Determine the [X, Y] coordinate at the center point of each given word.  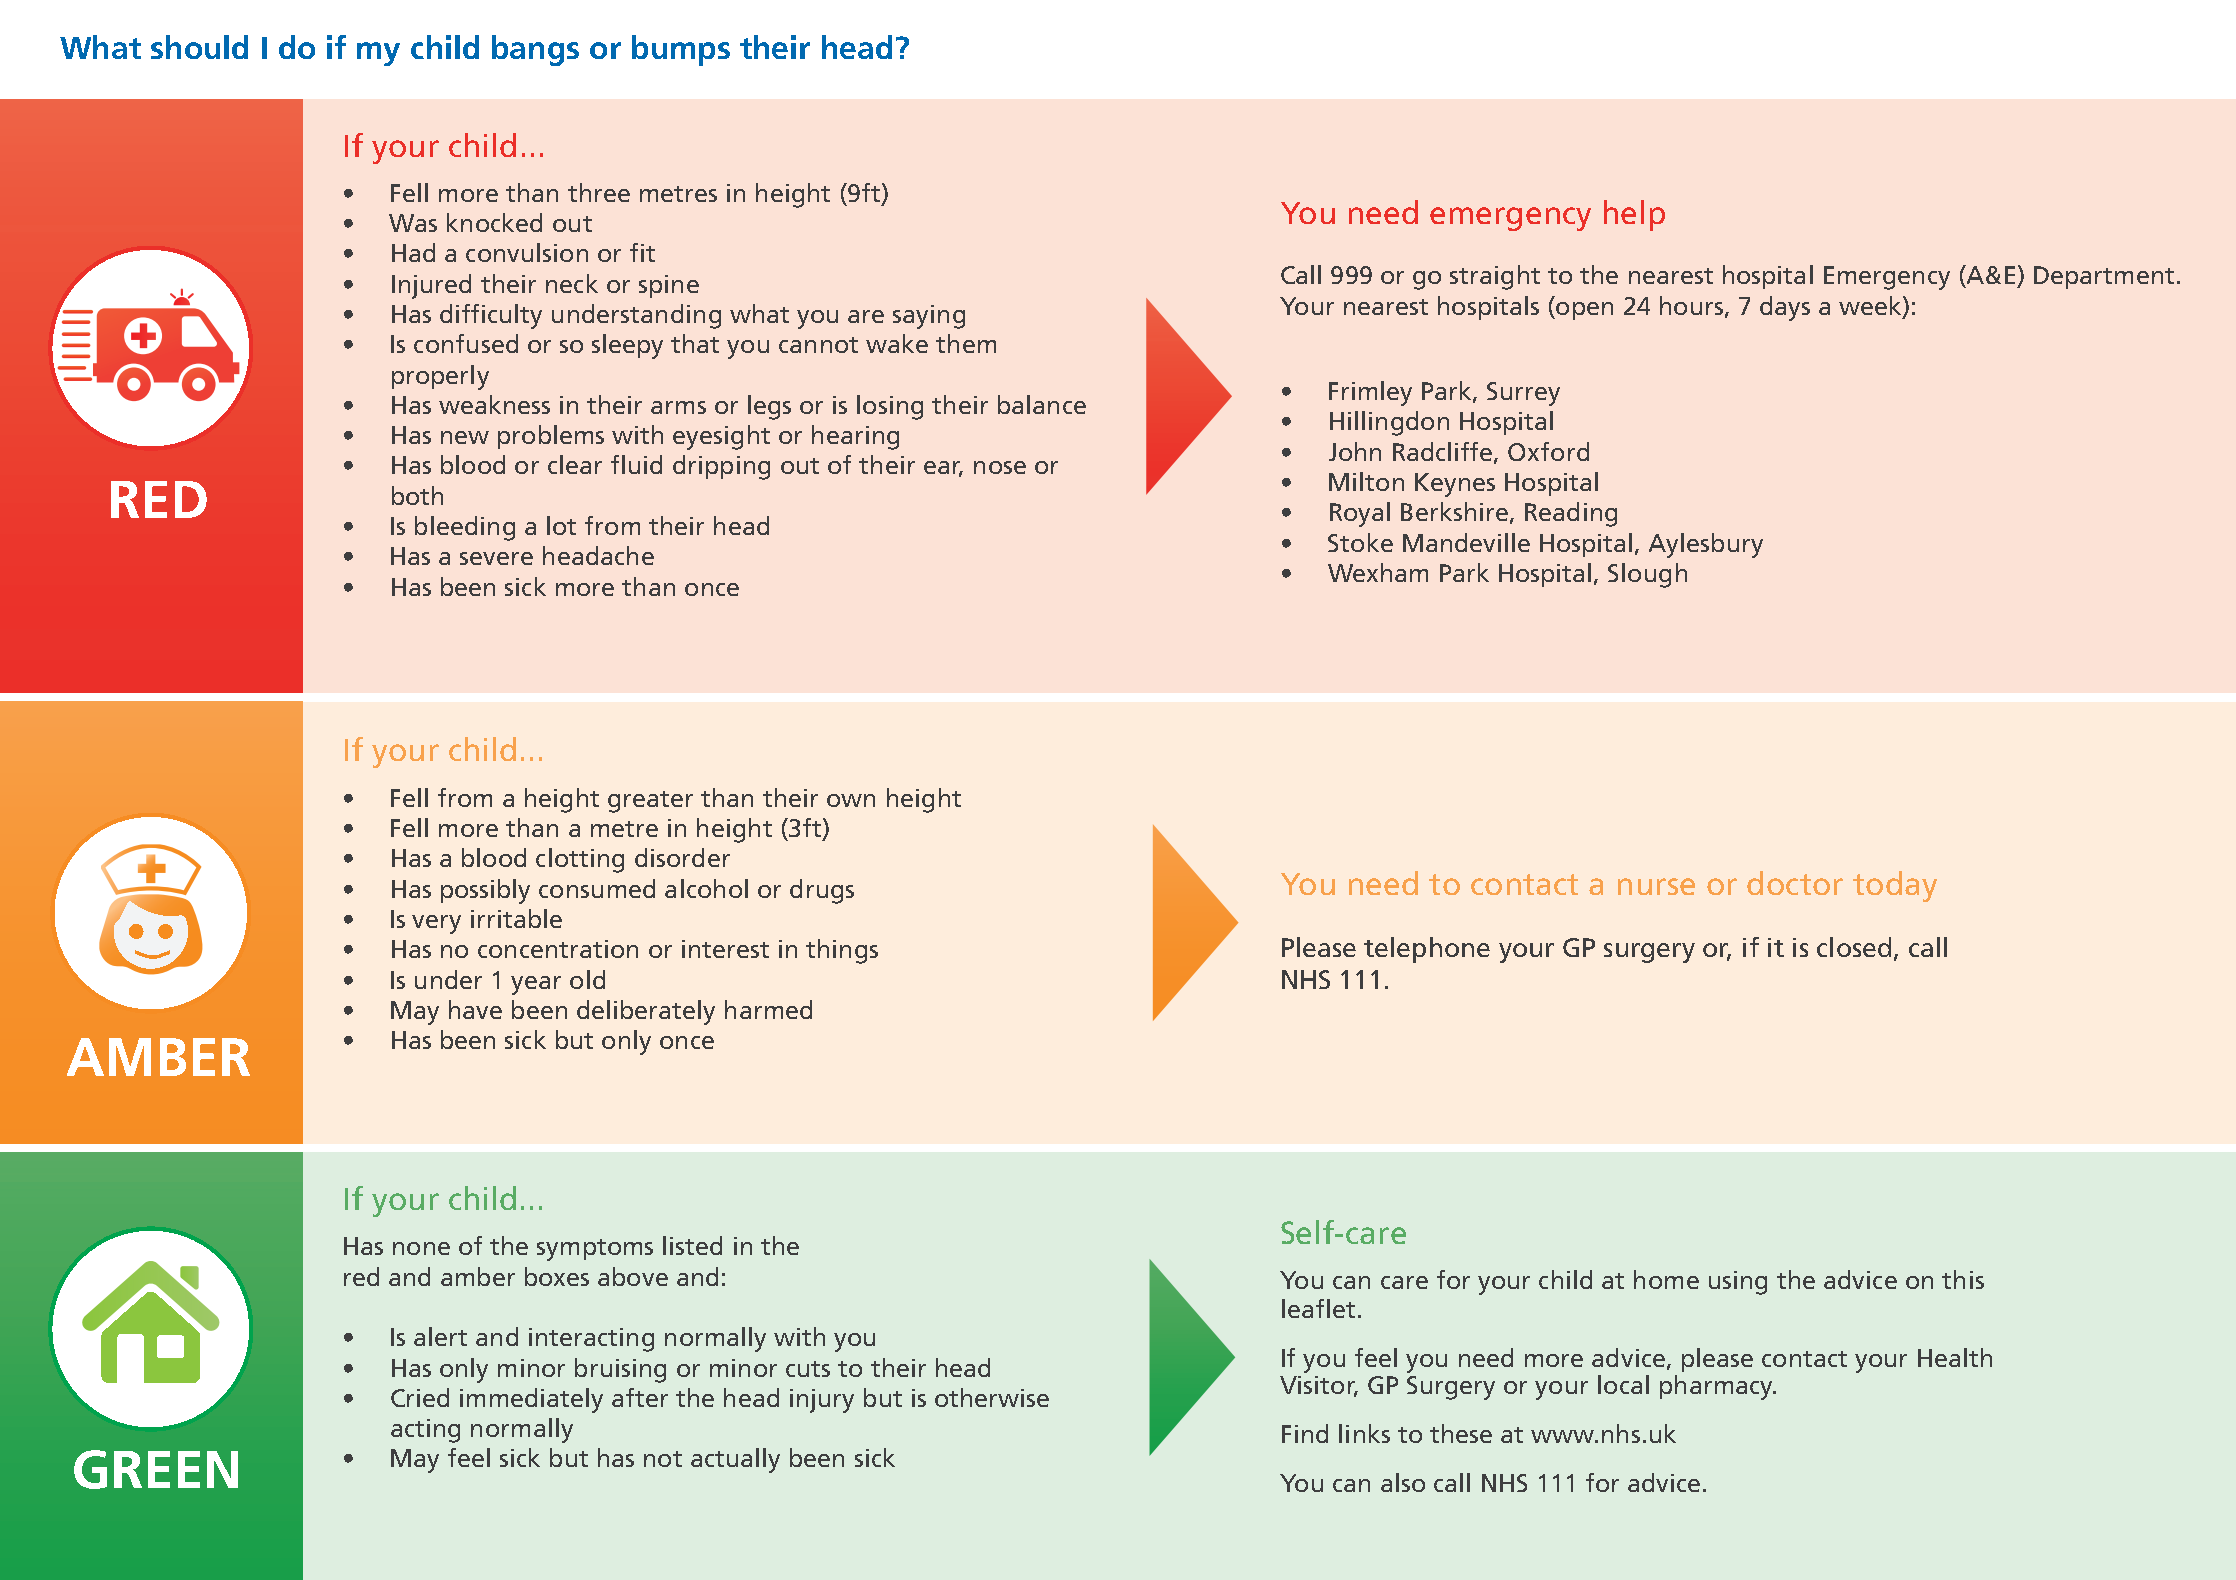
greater [650, 802]
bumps [681, 50]
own [851, 800]
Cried [420, 1397]
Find [1305, 1433]
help [1634, 215]
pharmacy [1717, 1387]
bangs [535, 50]
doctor [1795, 883]
